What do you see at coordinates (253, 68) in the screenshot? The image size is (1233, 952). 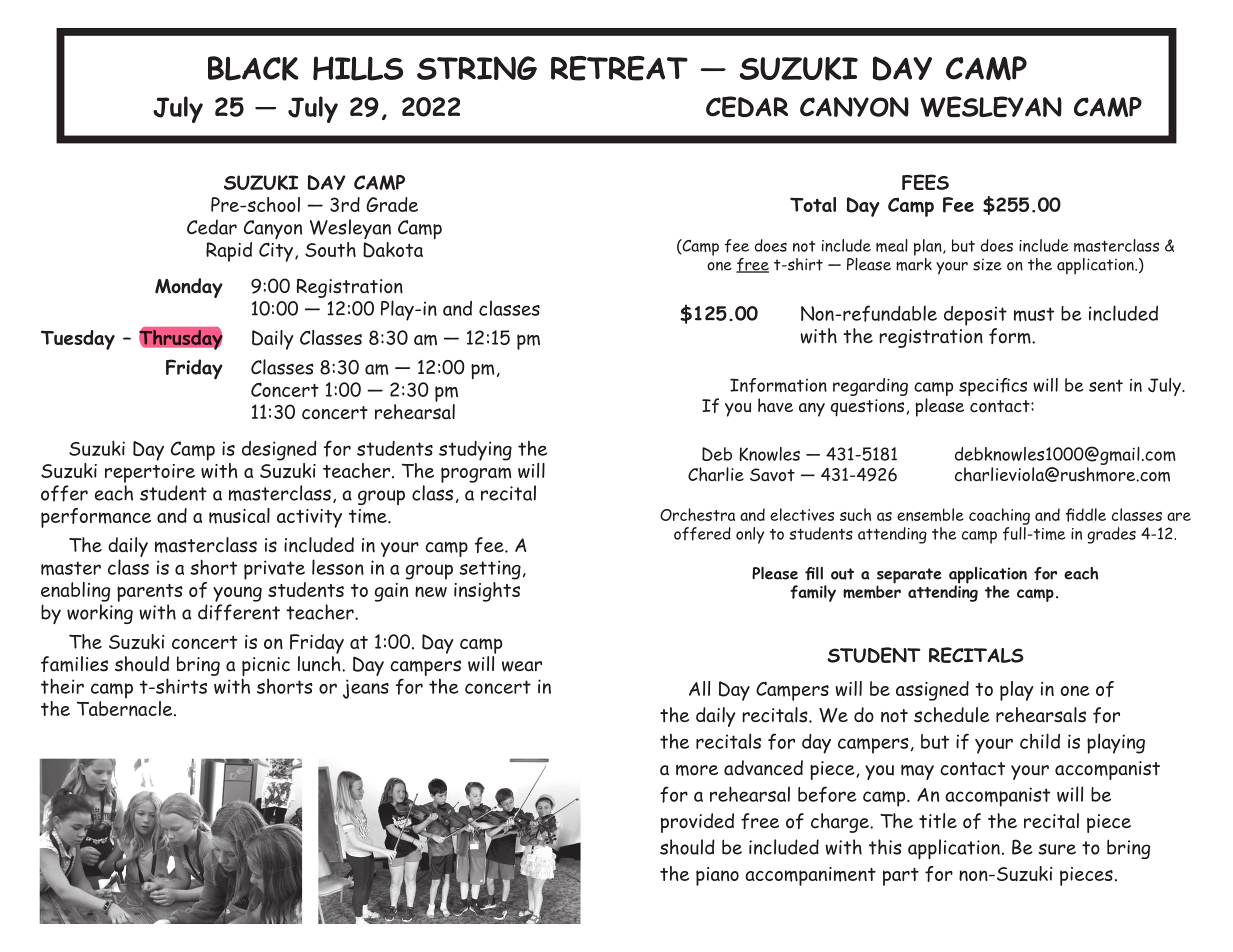 I see `BLACK` at bounding box center [253, 68].
